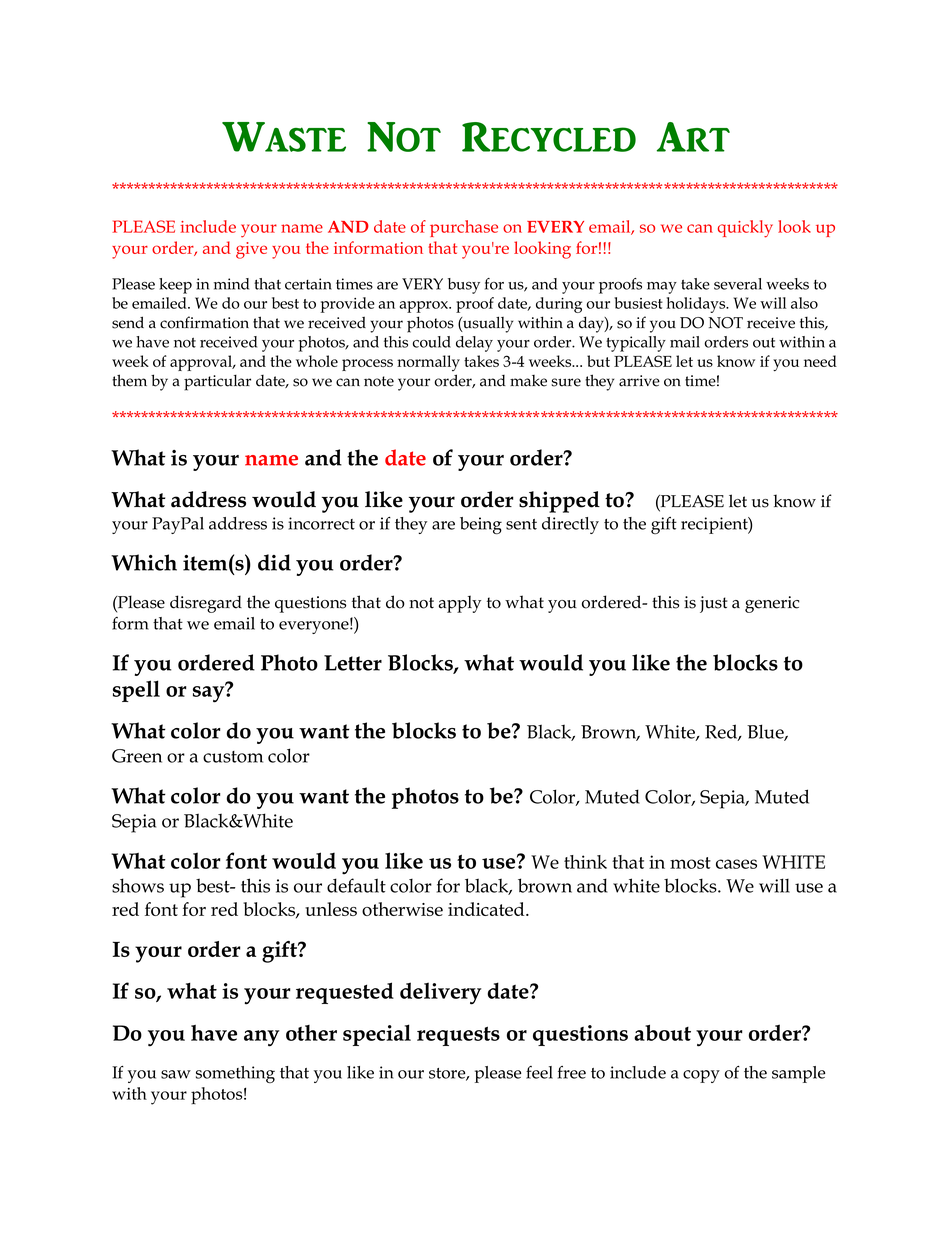 The width and height of the document is (952, 1233). What do you see at coordinates (206, 604) in the document?
I see `disregard` at bounding box center [206, 604].
